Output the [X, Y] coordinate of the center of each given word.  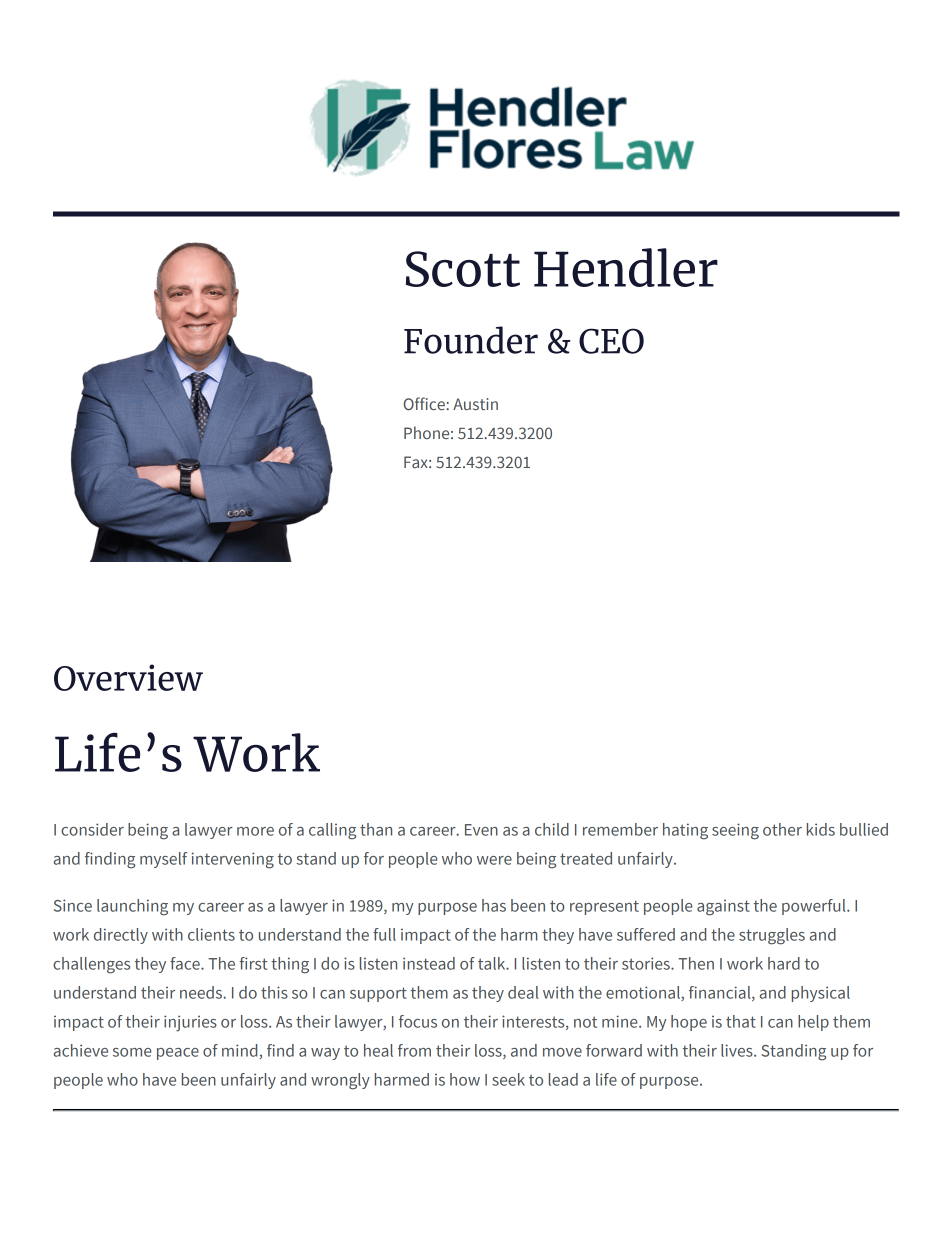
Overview [128, 677]
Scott [463, 269]
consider [92, 829]
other [782, 829]
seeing [735, 831]
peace [178, 1054]
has [494, 905]
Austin [475, 404]
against [723, 908]
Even [481, 830]
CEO [611, 341]
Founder [471, 340]
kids [821, 829]
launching [132, 907]
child [552, 829]
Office [425, 403]
